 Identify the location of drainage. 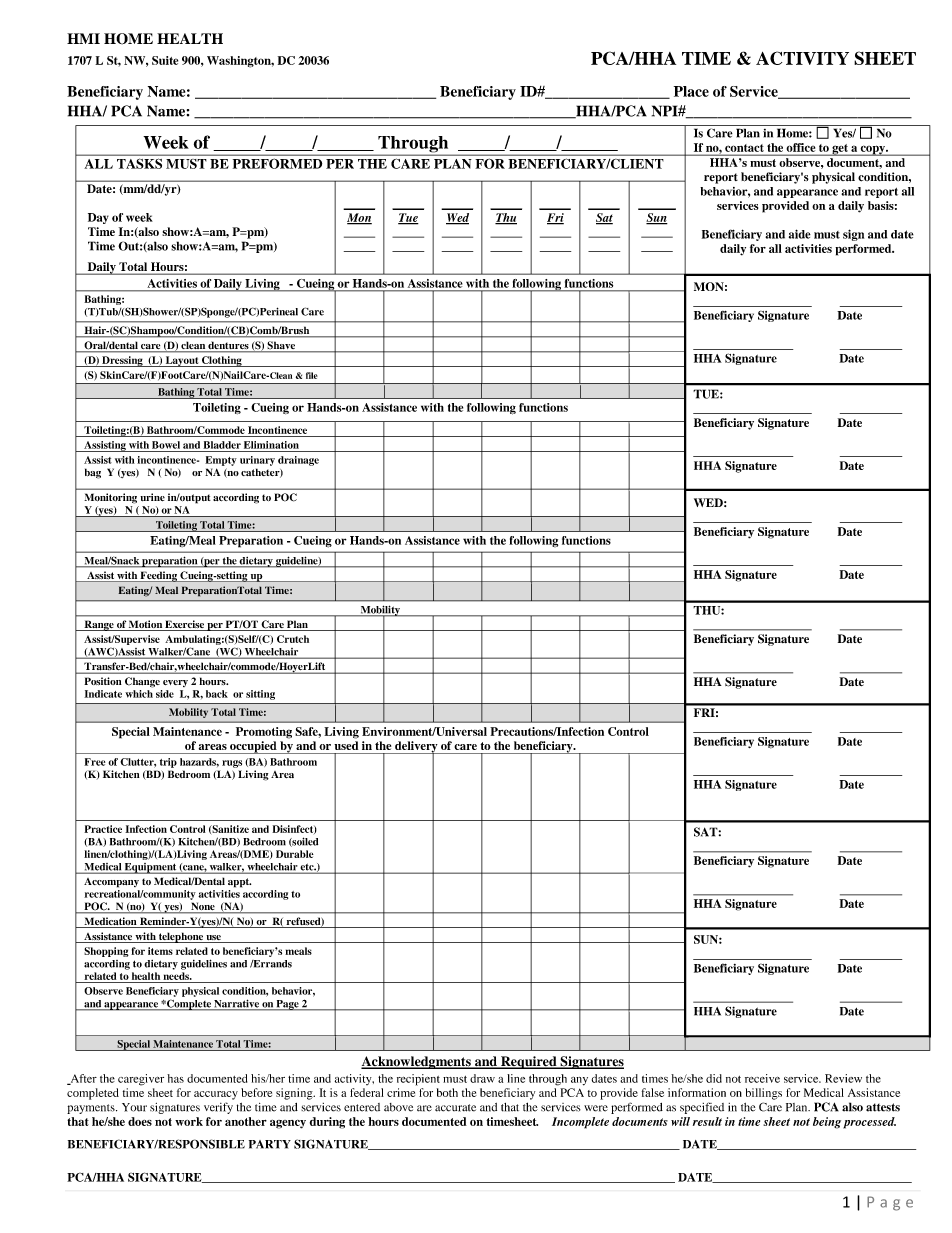
(298, 461).
